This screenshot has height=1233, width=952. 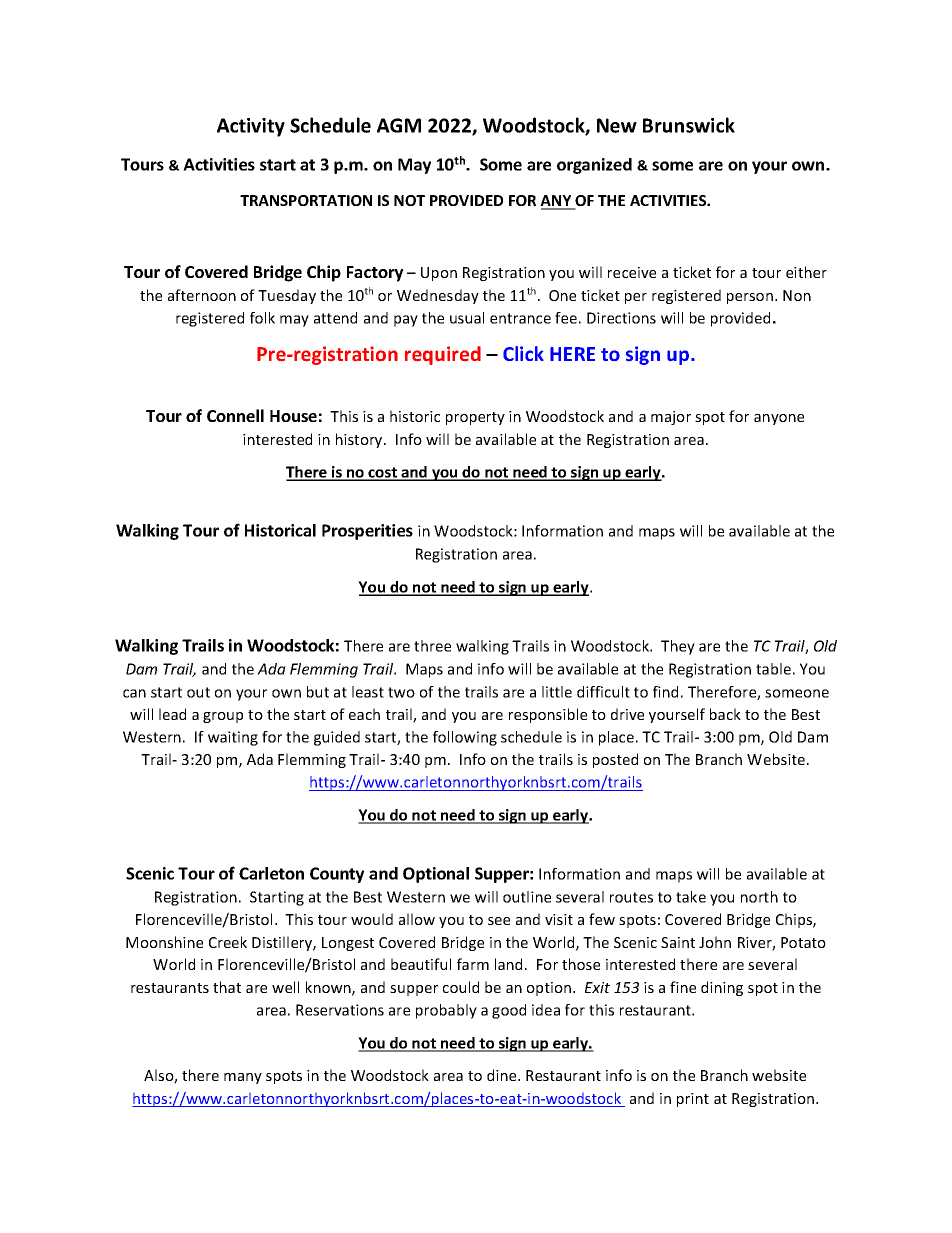 I want to click on person, so click(x=751, y=298).
